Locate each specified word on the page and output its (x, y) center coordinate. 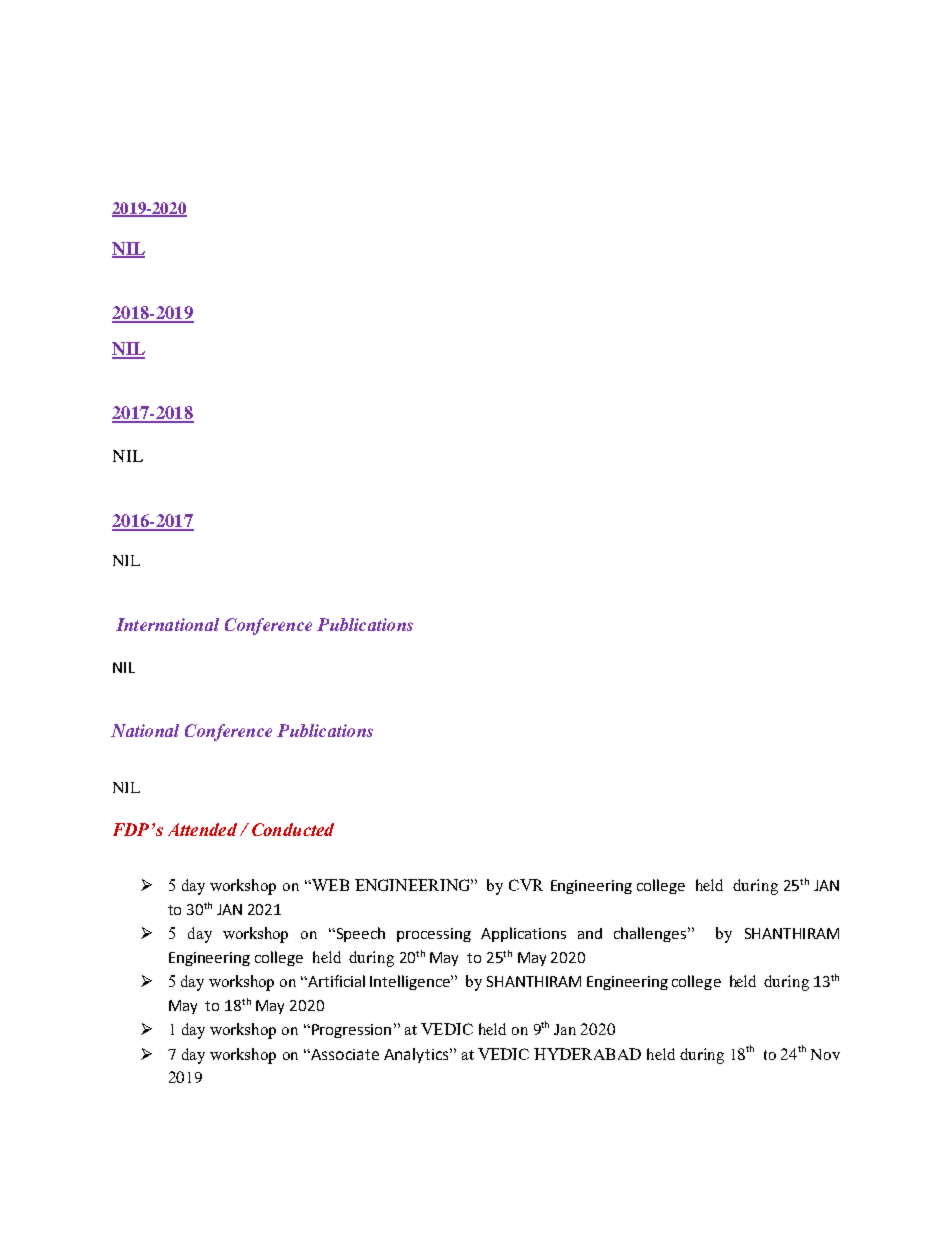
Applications (523, 934)
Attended (202, 829)
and (590, 933)
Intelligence (411, 982)
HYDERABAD (587, 1054)
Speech (361, 934)
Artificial (335, 981)
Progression (351, 1031)
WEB (329, 885)
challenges (650, 934)
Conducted (293, 829)
